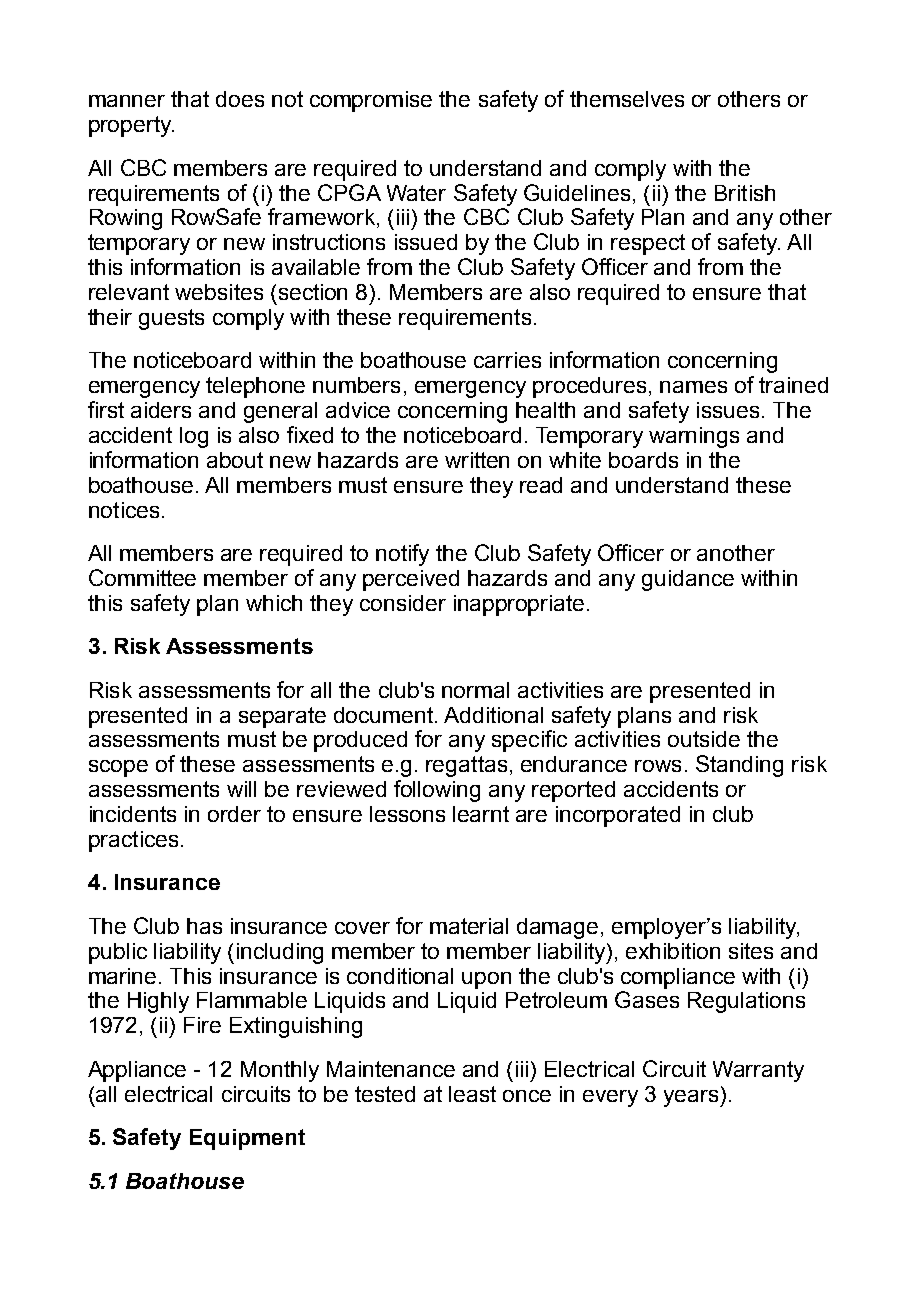 The image size is (924, 1308). What do you see at coordinates (131, 126) in the document?
I see `property` at bounding box center [131, 126].
